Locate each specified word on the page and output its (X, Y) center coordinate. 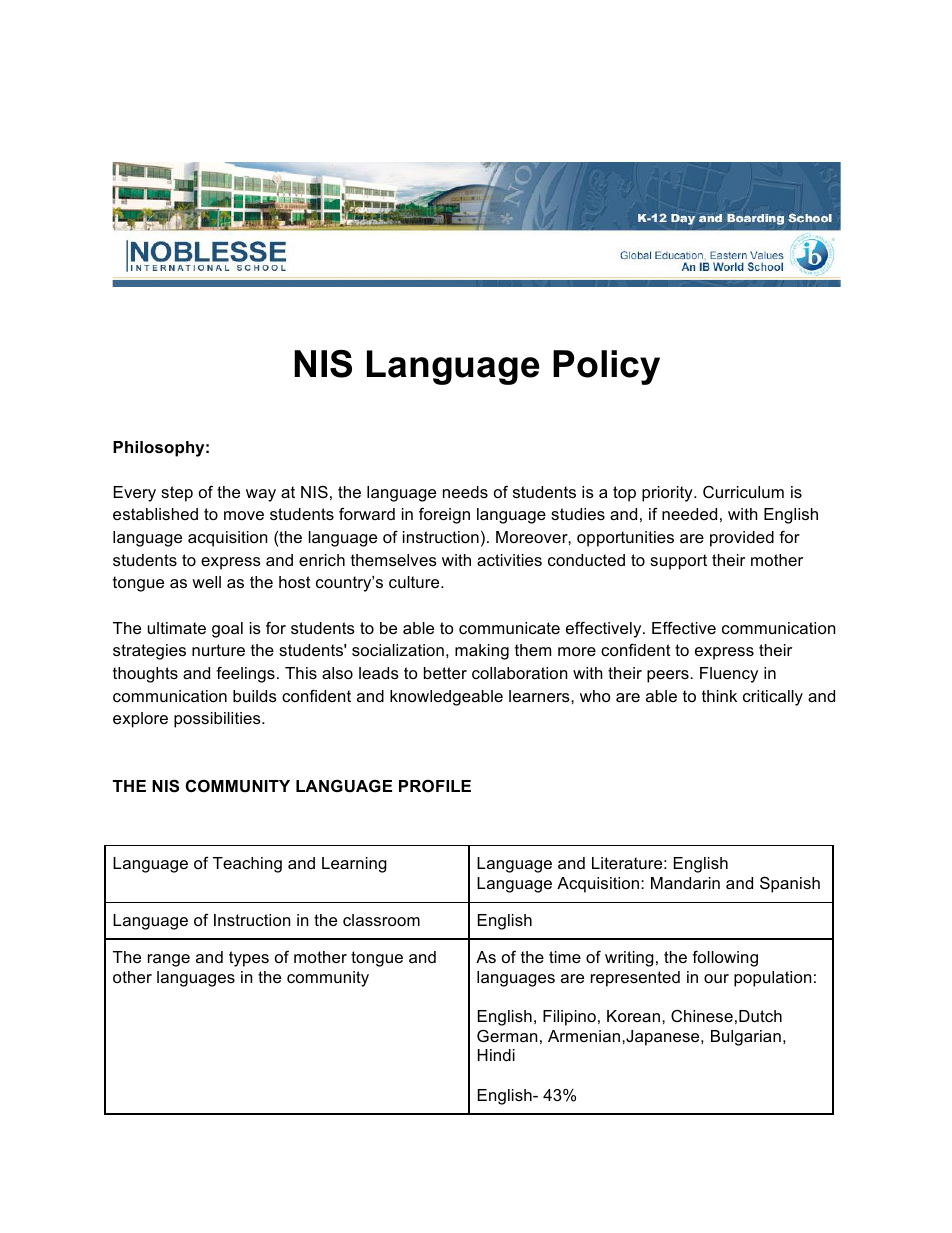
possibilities (218, 720)
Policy (606, 367)
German (507, 1035)
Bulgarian (746, 1038)
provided (742, 539)
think (719, 696)
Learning (354, 865)
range (169, 960)
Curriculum (743, 492)
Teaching (247, 865)
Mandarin (685, 883)
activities (509, 560)
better (445, 673)
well (206, 582)
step (177, 494)
